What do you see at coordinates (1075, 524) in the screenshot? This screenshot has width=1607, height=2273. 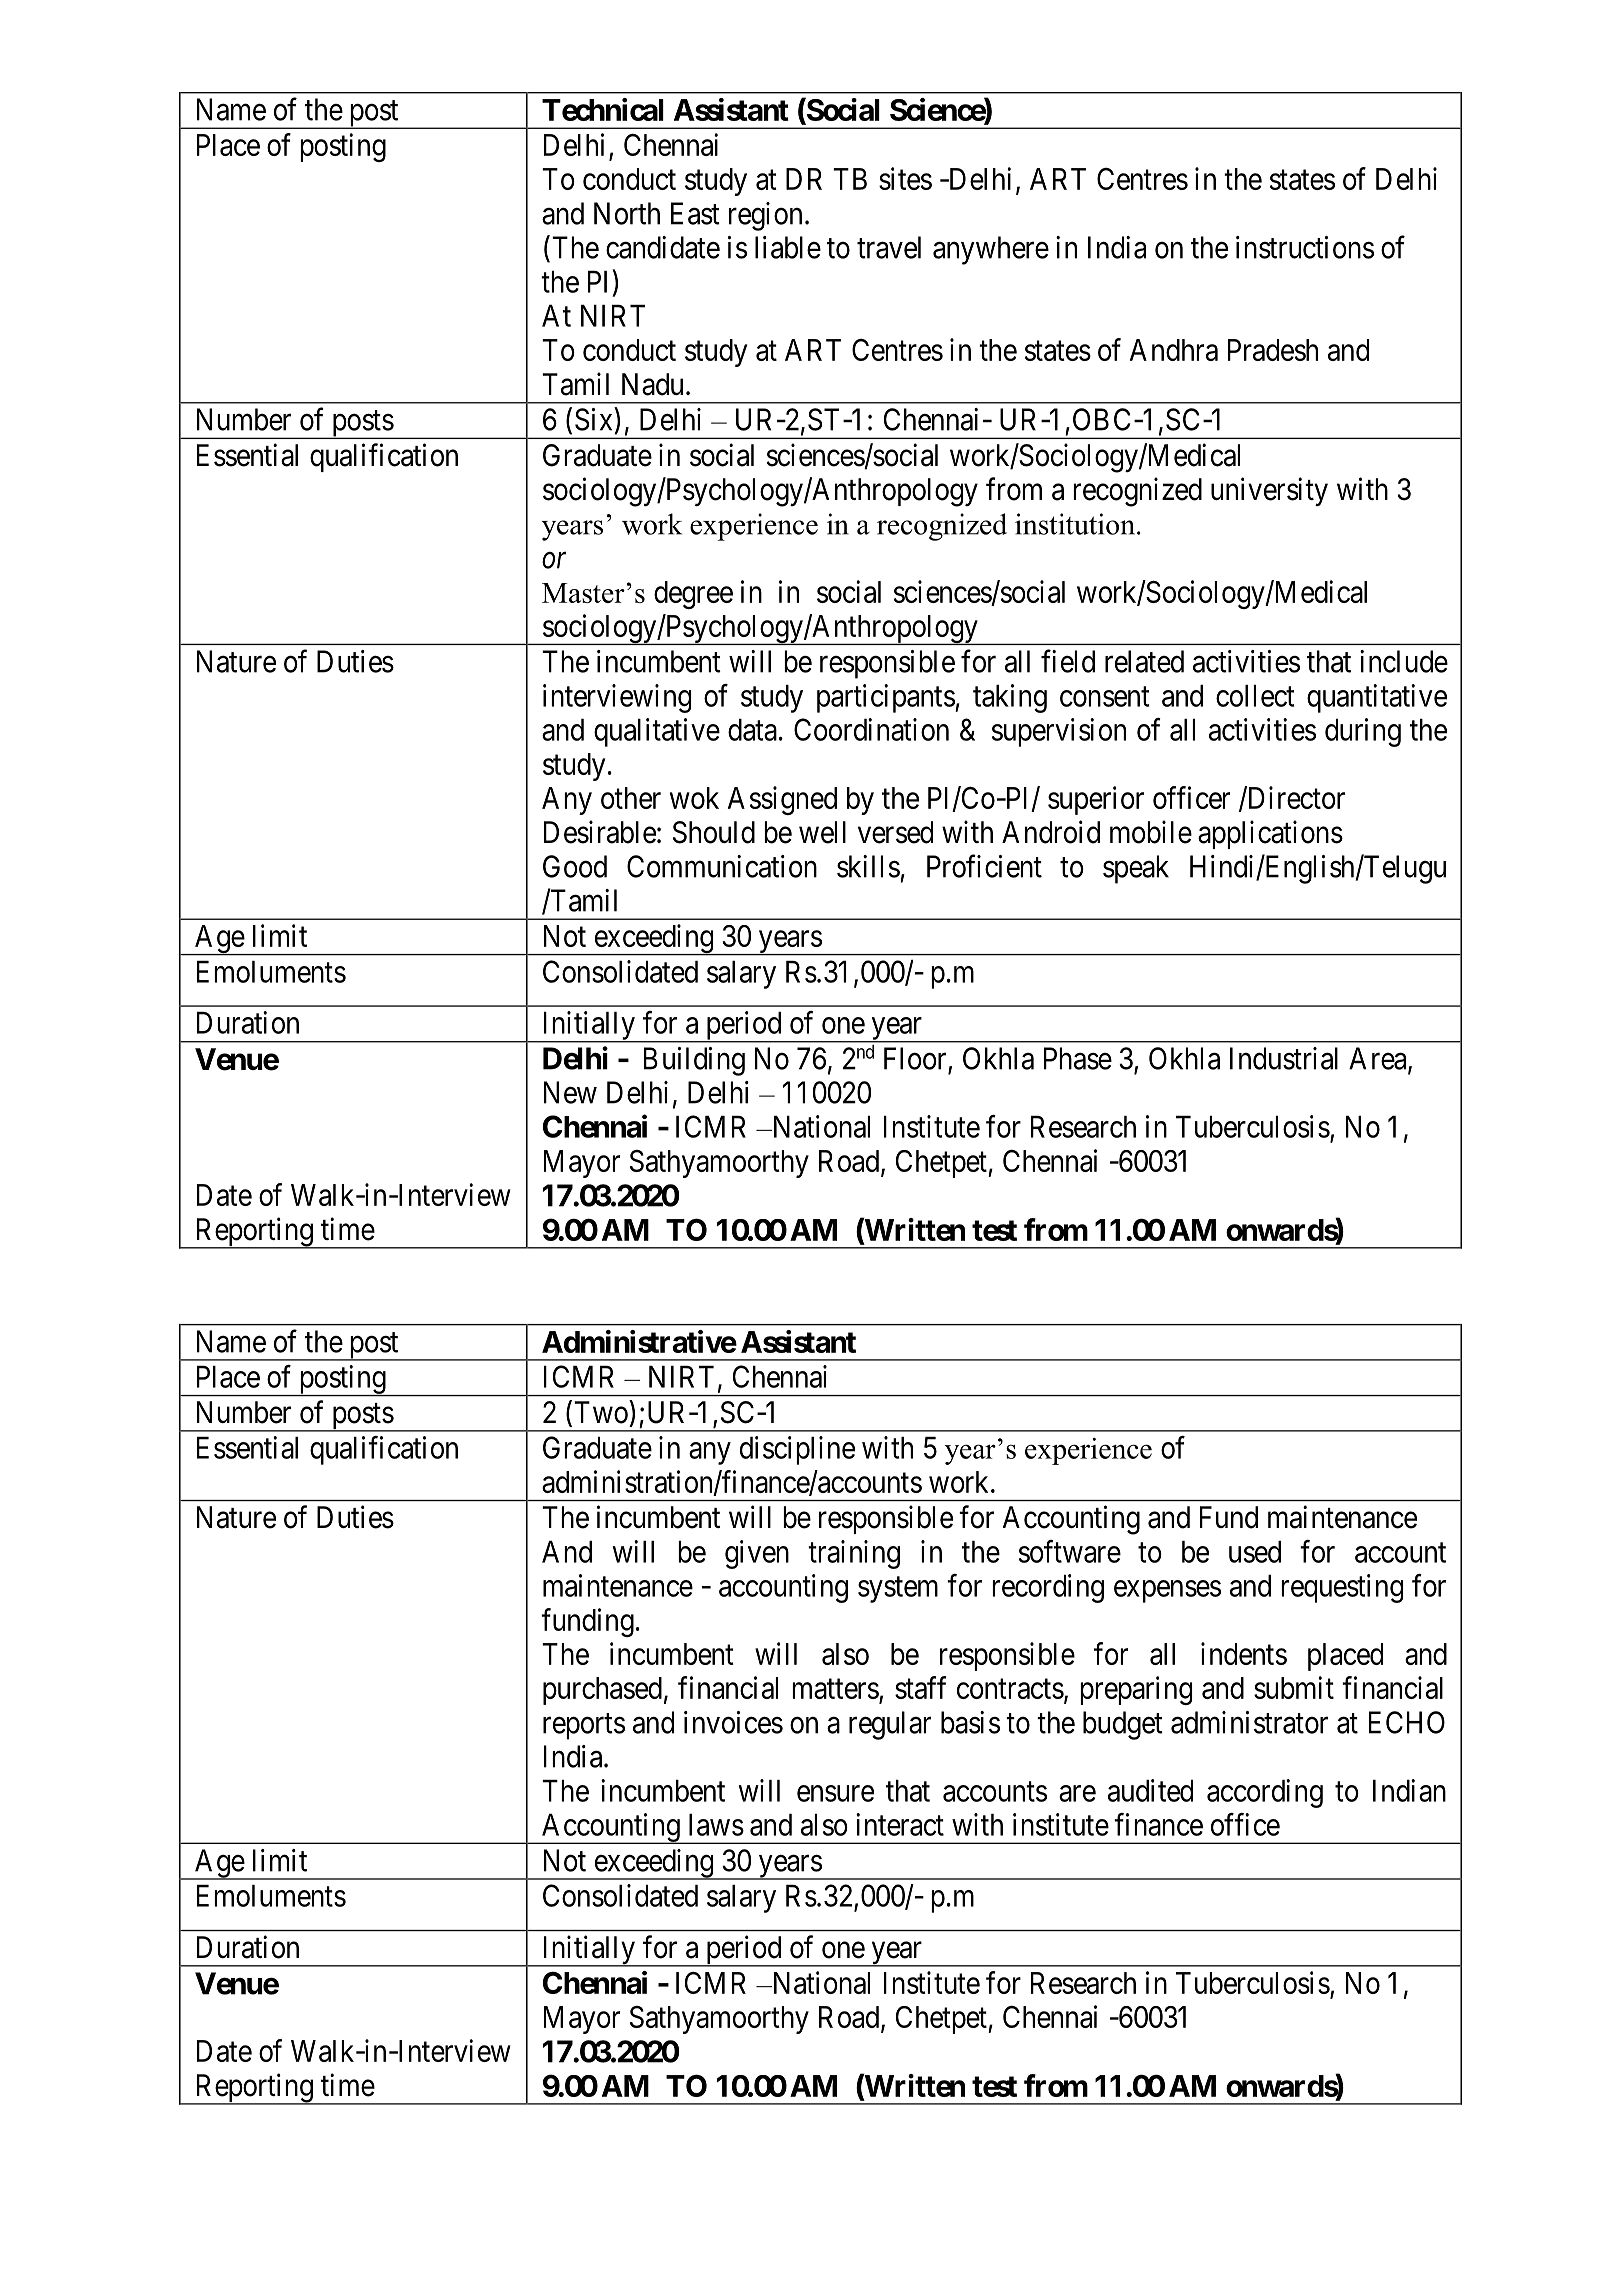 I see `institution` at bounding box center [1075, 524].
